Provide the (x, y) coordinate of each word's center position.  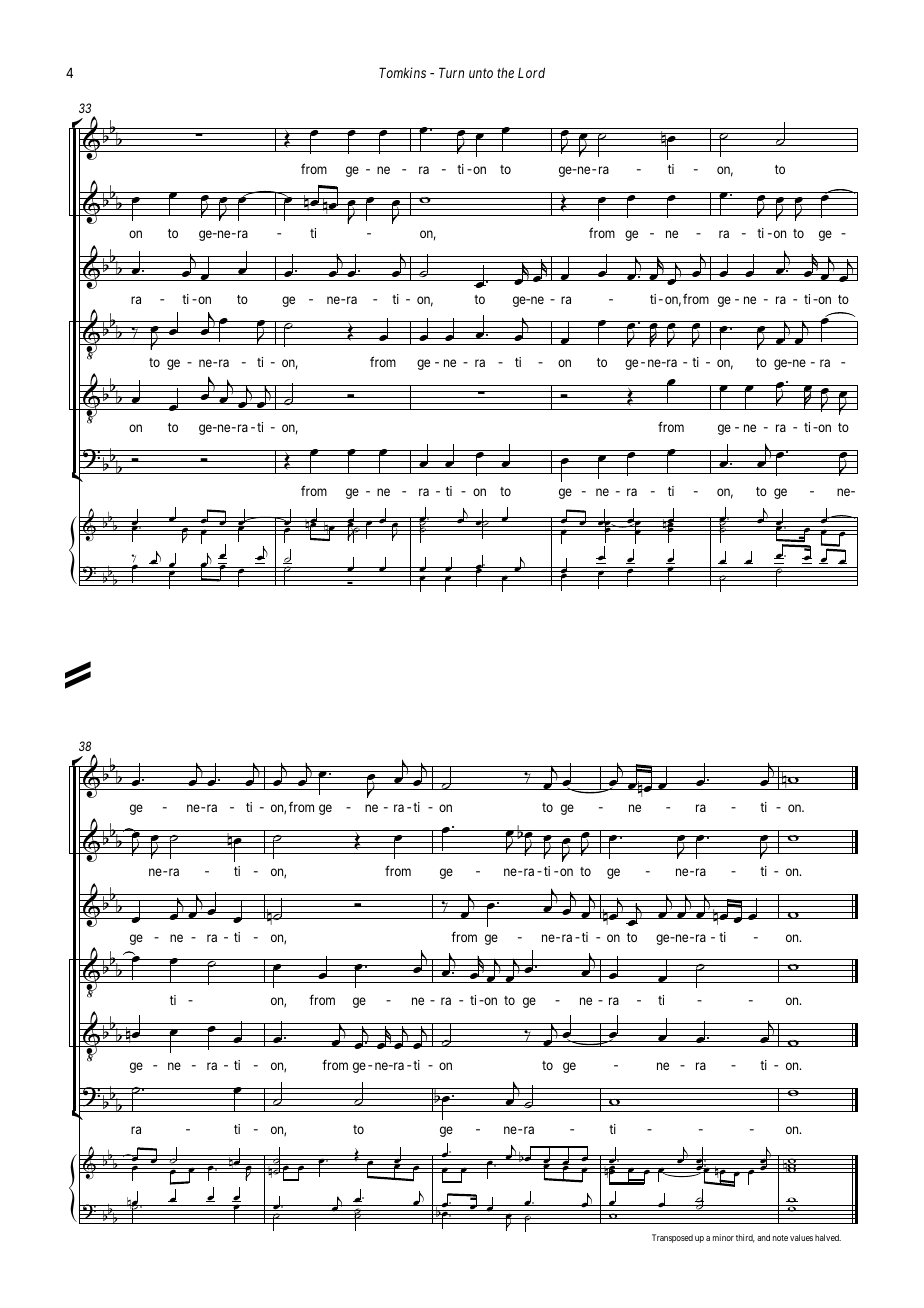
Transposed (672, 1238)
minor (723, 1237)
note (780, 1238)
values (801, 1237)
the (505, 73)
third (745, 1238)
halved (828, 1237)
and (763, 1237)
